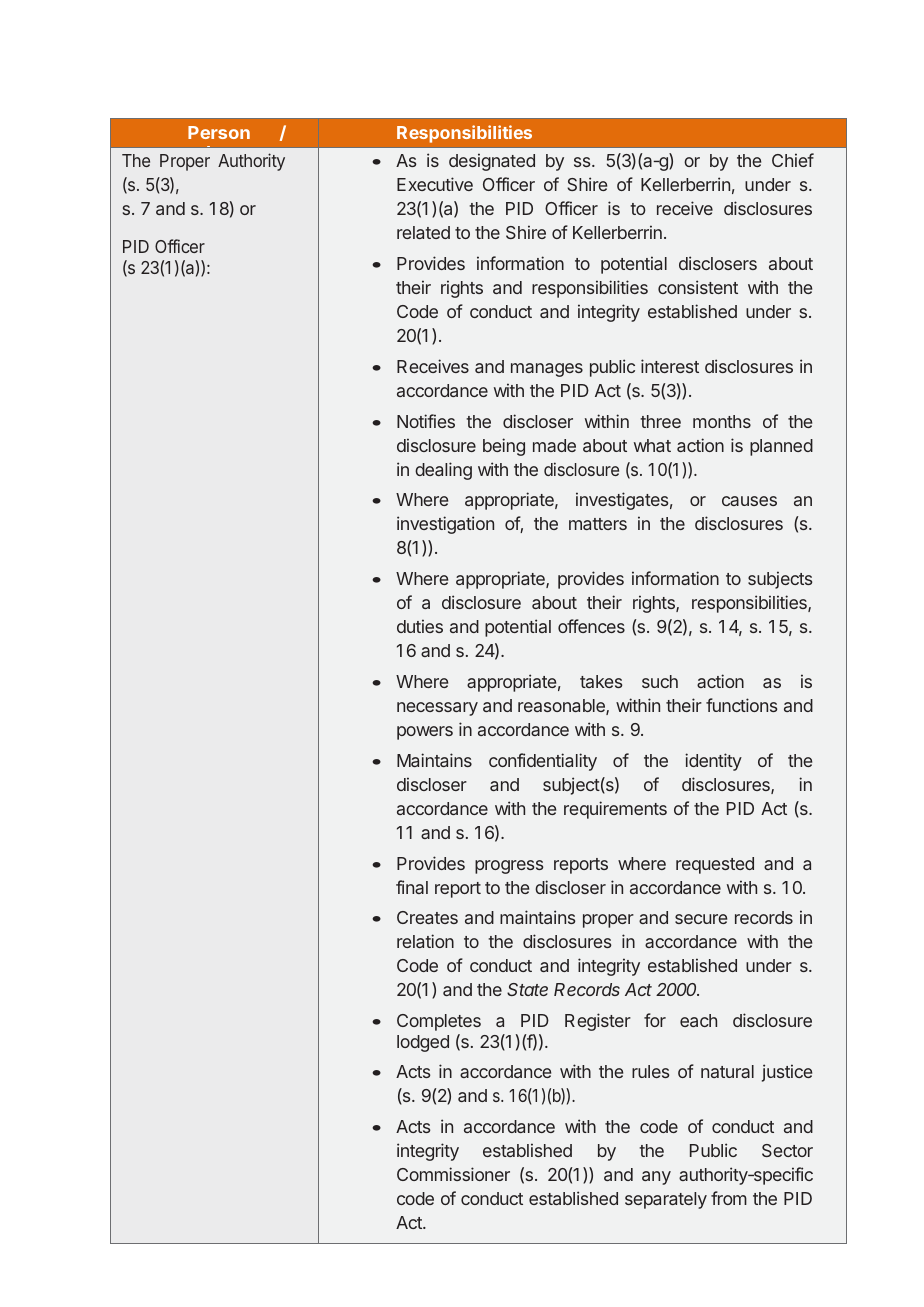 This page has width=924, height=1307. What do you see at coordinates (729, 1198) in the page?
I see `from` at bounding box center [729, 1198].
